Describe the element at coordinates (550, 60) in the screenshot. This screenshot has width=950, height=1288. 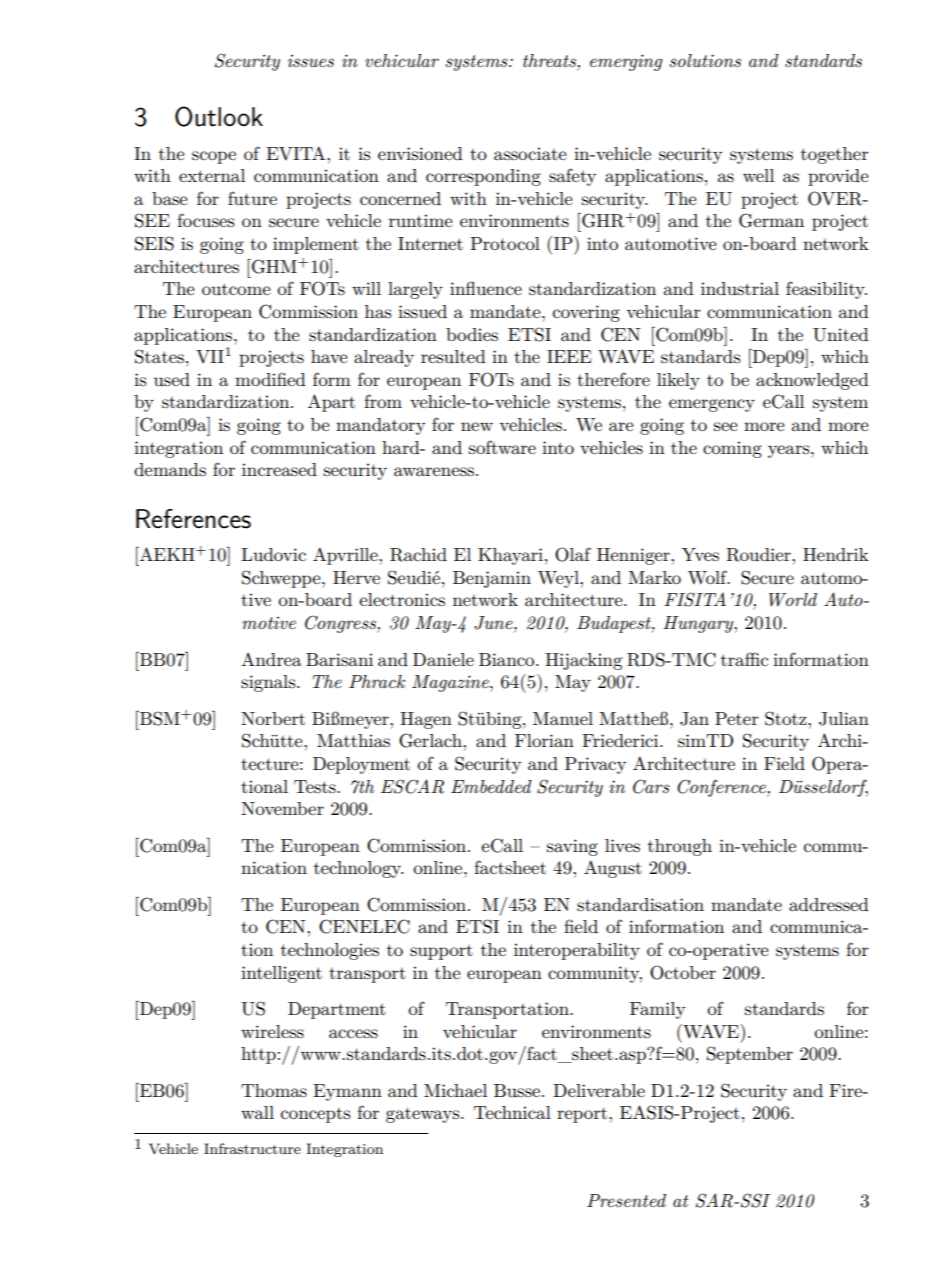
I see `threats` at that location.
